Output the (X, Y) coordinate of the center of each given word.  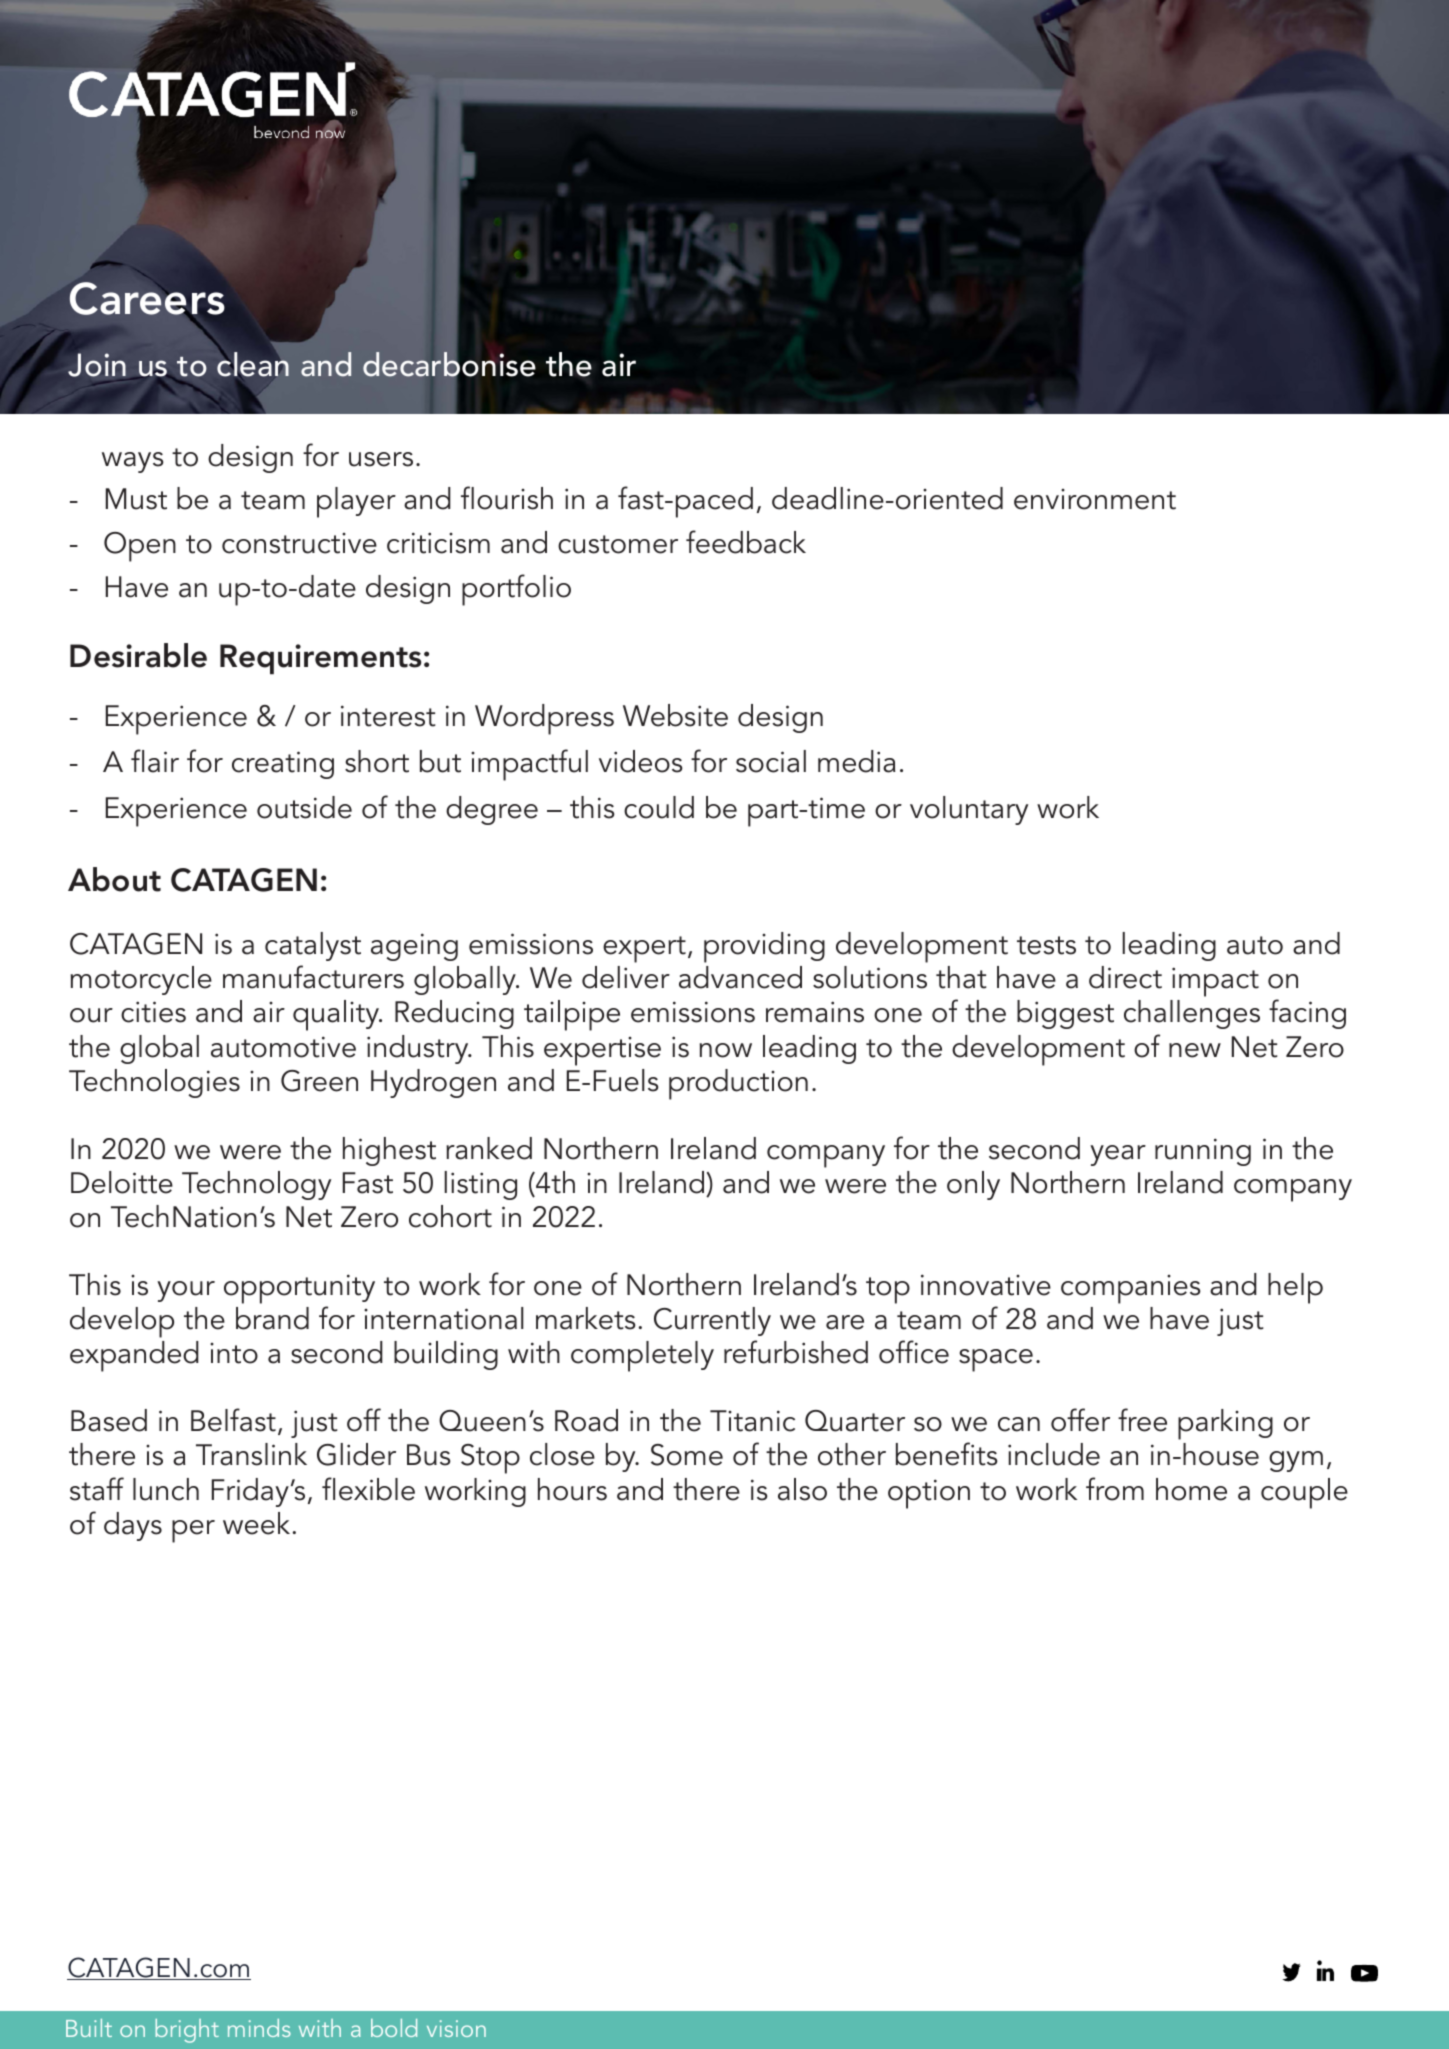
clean (253, 363)
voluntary (969, 810)
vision (456, 2028)
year (1118, 1155)
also (802, 1489)
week (256, 1523)
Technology (256, 1185)
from (1115, 1489)
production (738, 1084)
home (1191, 1489)
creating (283, 765)
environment (1095, 499)
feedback (746, 542)
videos (641, 761)
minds (259, 2028)
